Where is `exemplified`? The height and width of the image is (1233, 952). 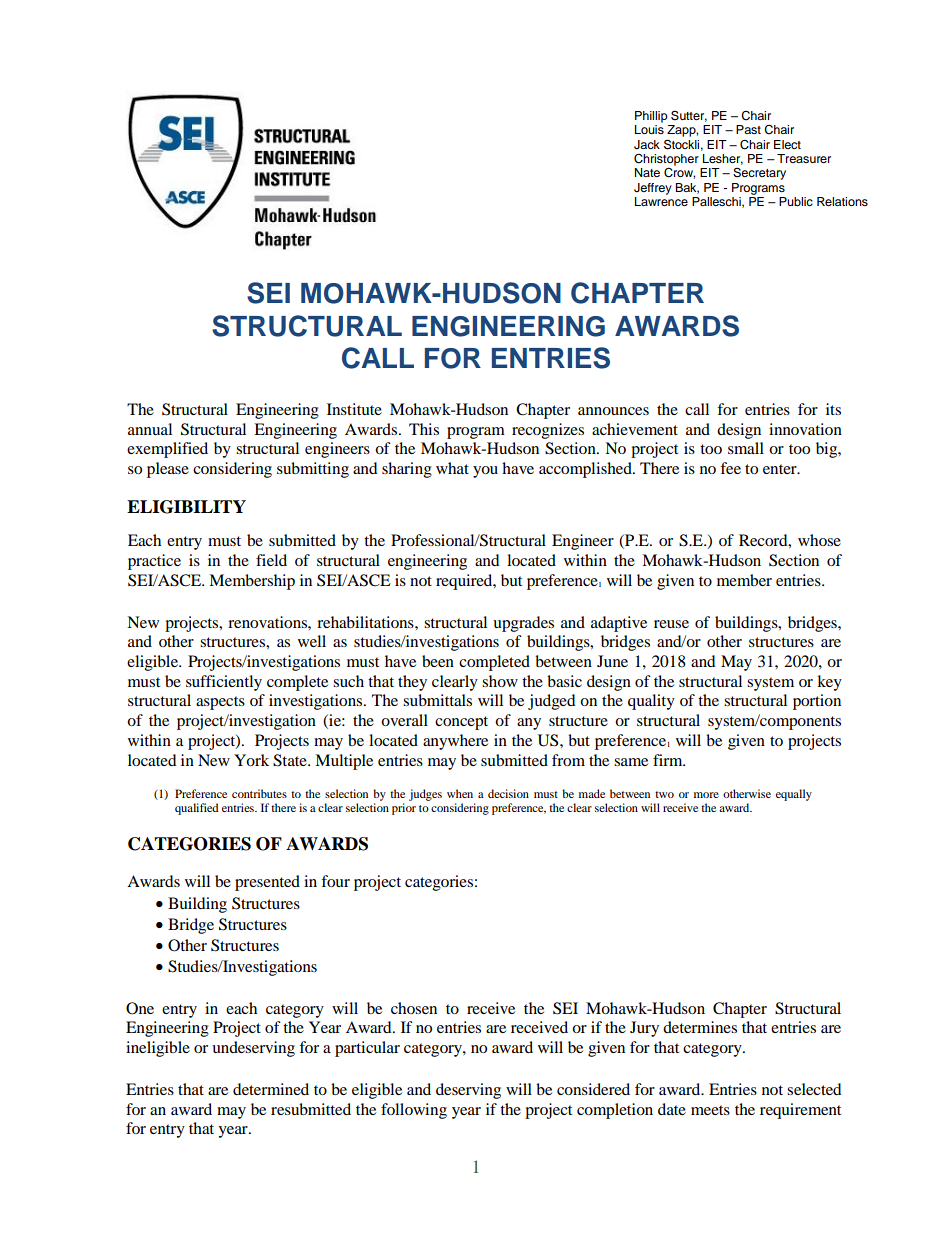 exemplified is located at coordinates (167, 450).
